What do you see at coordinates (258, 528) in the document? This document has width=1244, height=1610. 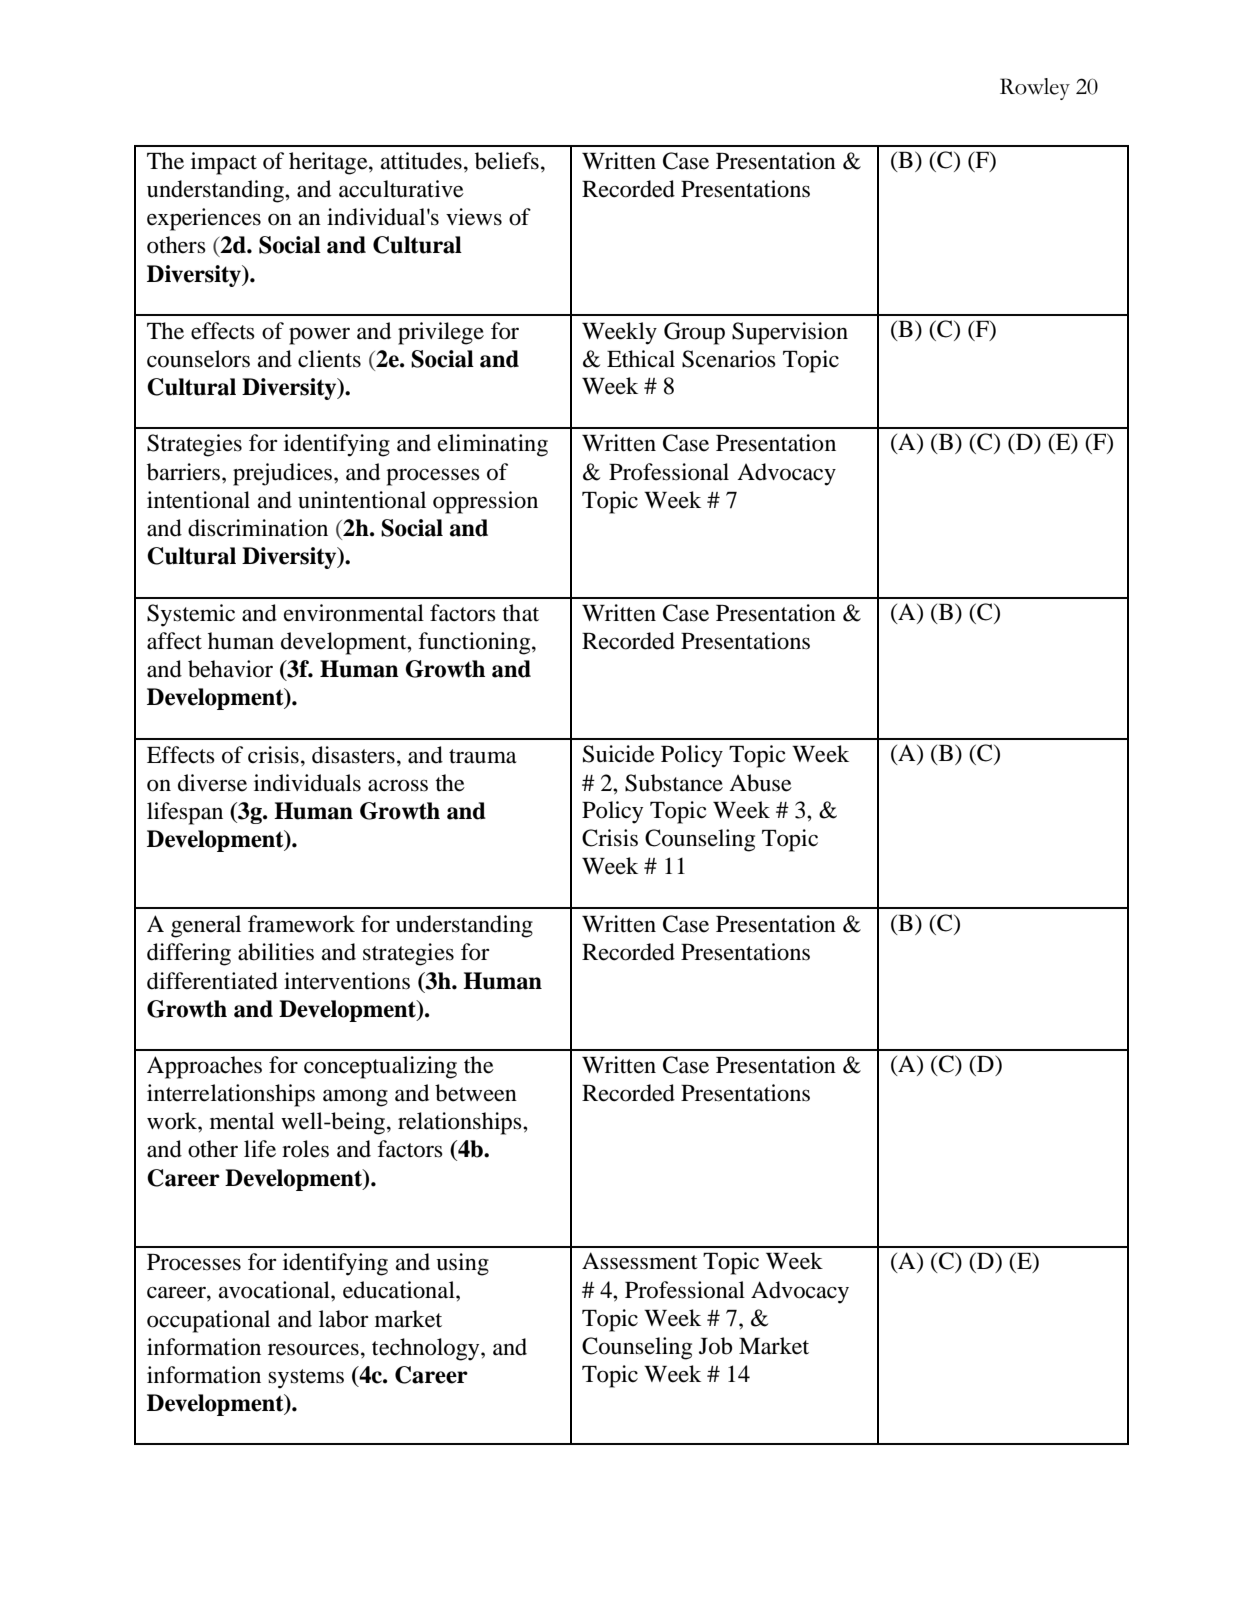 I see `discrimination` at bounding box center [258, 528].
